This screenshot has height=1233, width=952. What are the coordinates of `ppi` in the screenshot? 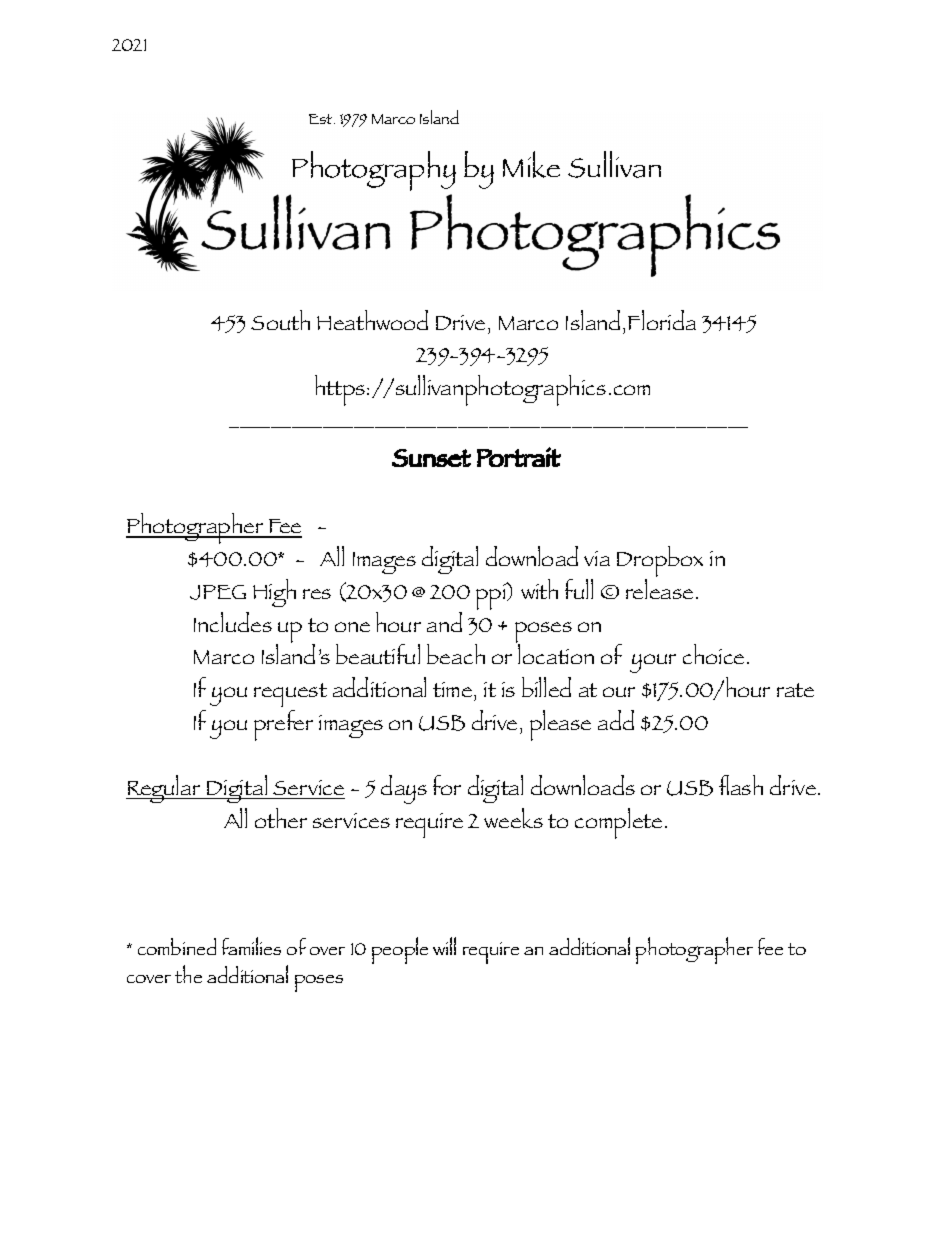 It's located at (492, 596).
